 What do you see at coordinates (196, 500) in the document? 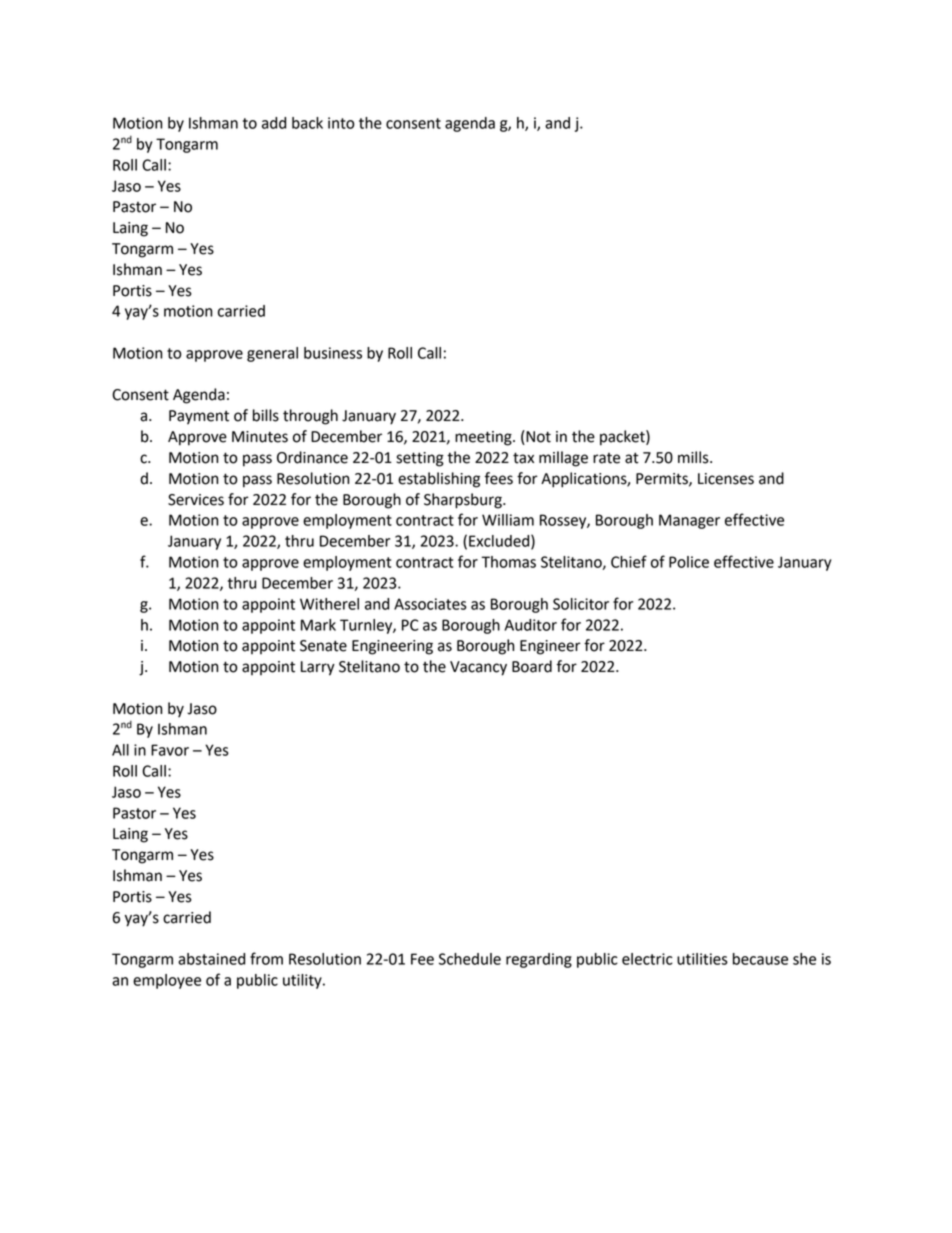
I see `Services` at bounding box center [196, 500].
